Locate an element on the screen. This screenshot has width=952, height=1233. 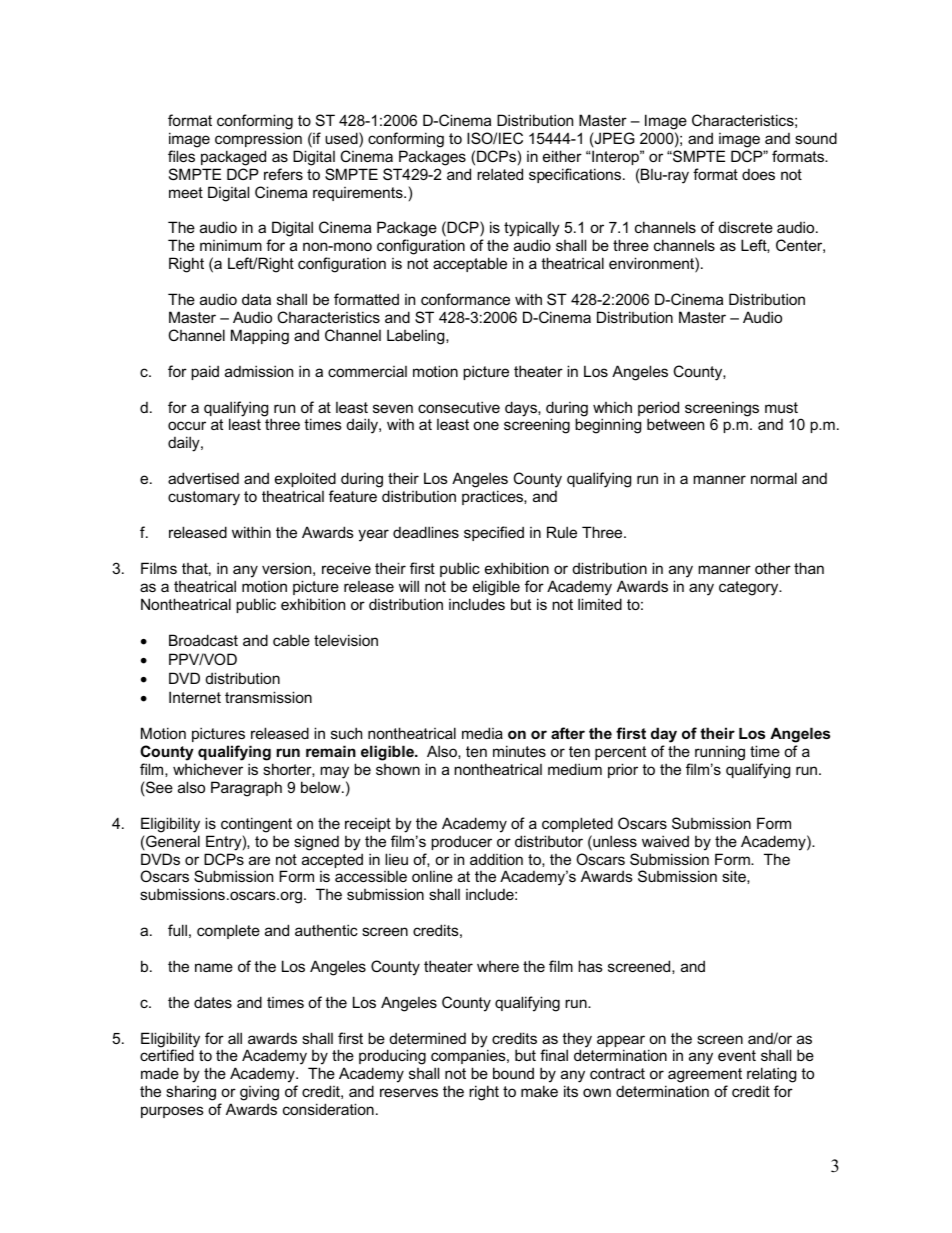
running is located at coordinates (720, 753).
